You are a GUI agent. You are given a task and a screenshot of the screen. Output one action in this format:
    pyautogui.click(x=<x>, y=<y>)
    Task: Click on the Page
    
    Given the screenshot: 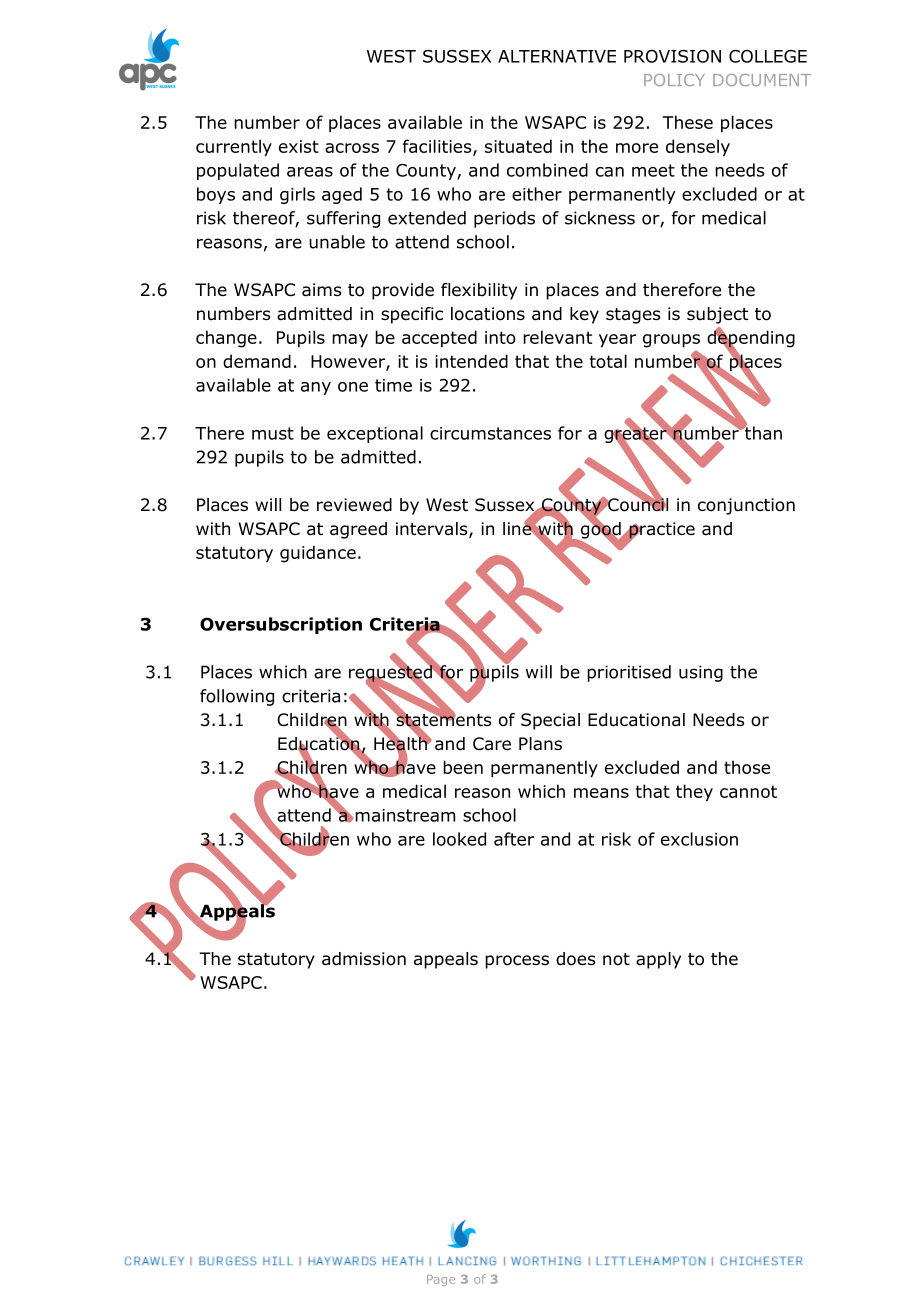 What is the action you would take?
    pyautogui.click(x=441, y=1280)
